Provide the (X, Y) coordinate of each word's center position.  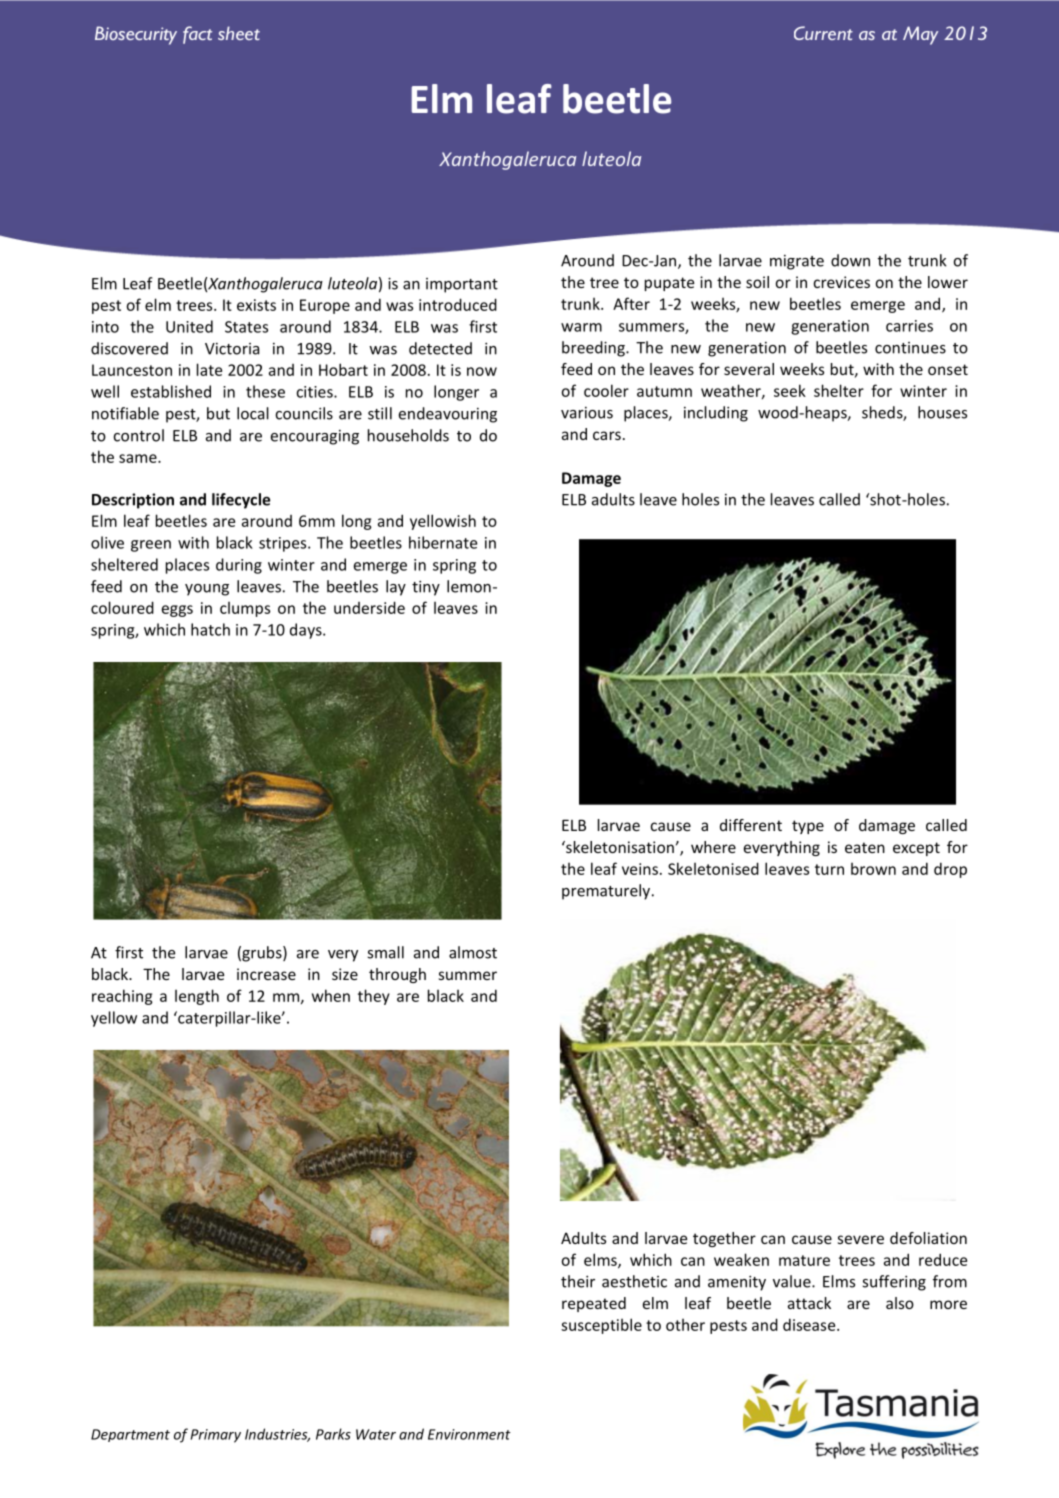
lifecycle (241, 501)
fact (197, 35)
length (197, 997)
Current (823, 33)
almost (473, 952)
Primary (216, 1436)
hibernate (443, 542)
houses (942, 412)
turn (829, 869)
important (462, 285)
